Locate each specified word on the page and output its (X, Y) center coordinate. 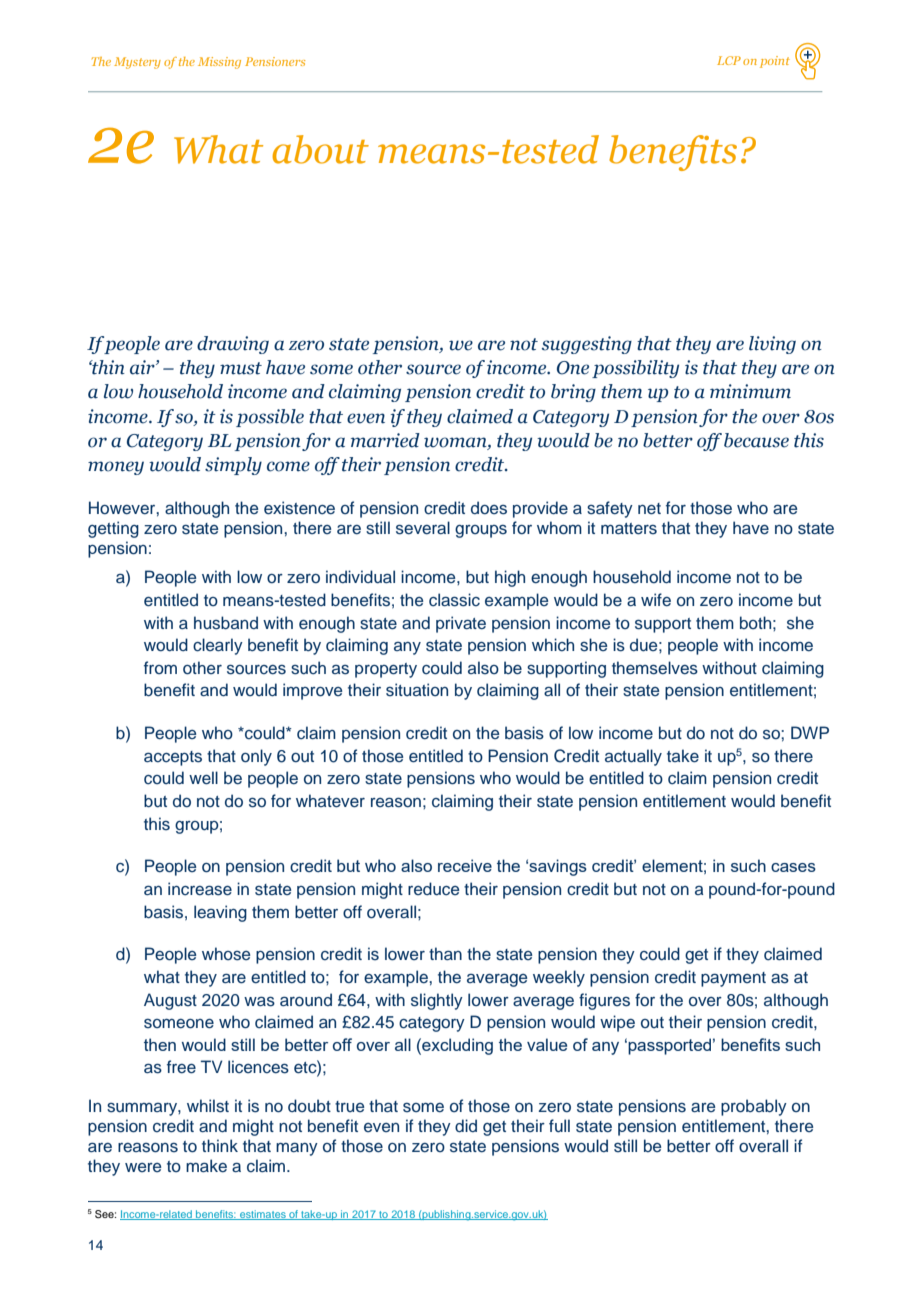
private (461, 624)
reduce (433, 889)
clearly (218, 646)
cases (793, 867)
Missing (219, 63)
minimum (750, 391)
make (206, 1166)
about (320, 149)
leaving (220, 913)
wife (656, 600)
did (466, 1126)
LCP (729, 60)
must (241, 368)
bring (573, 393)
